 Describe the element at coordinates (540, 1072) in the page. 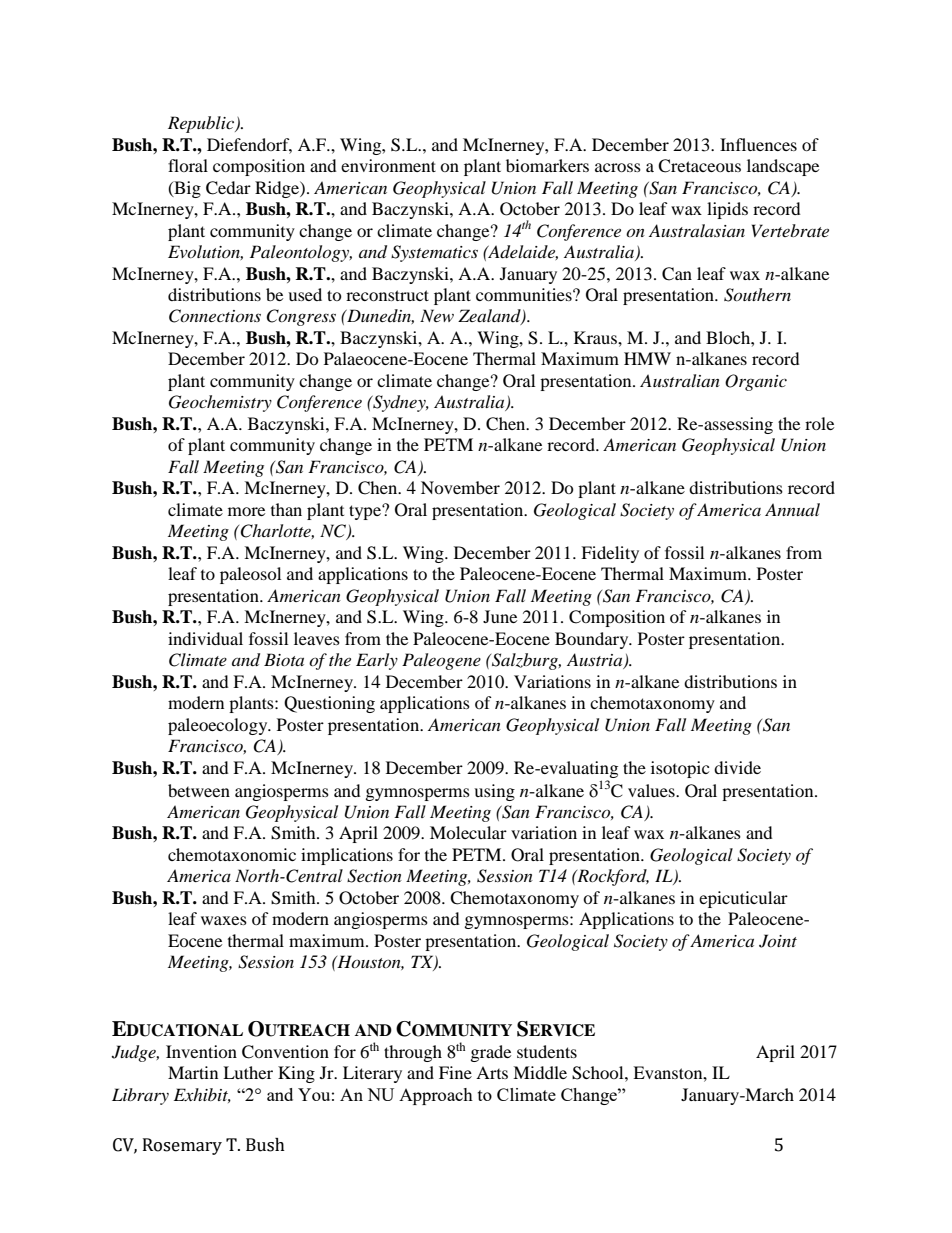

I see `Middle` at that location.
